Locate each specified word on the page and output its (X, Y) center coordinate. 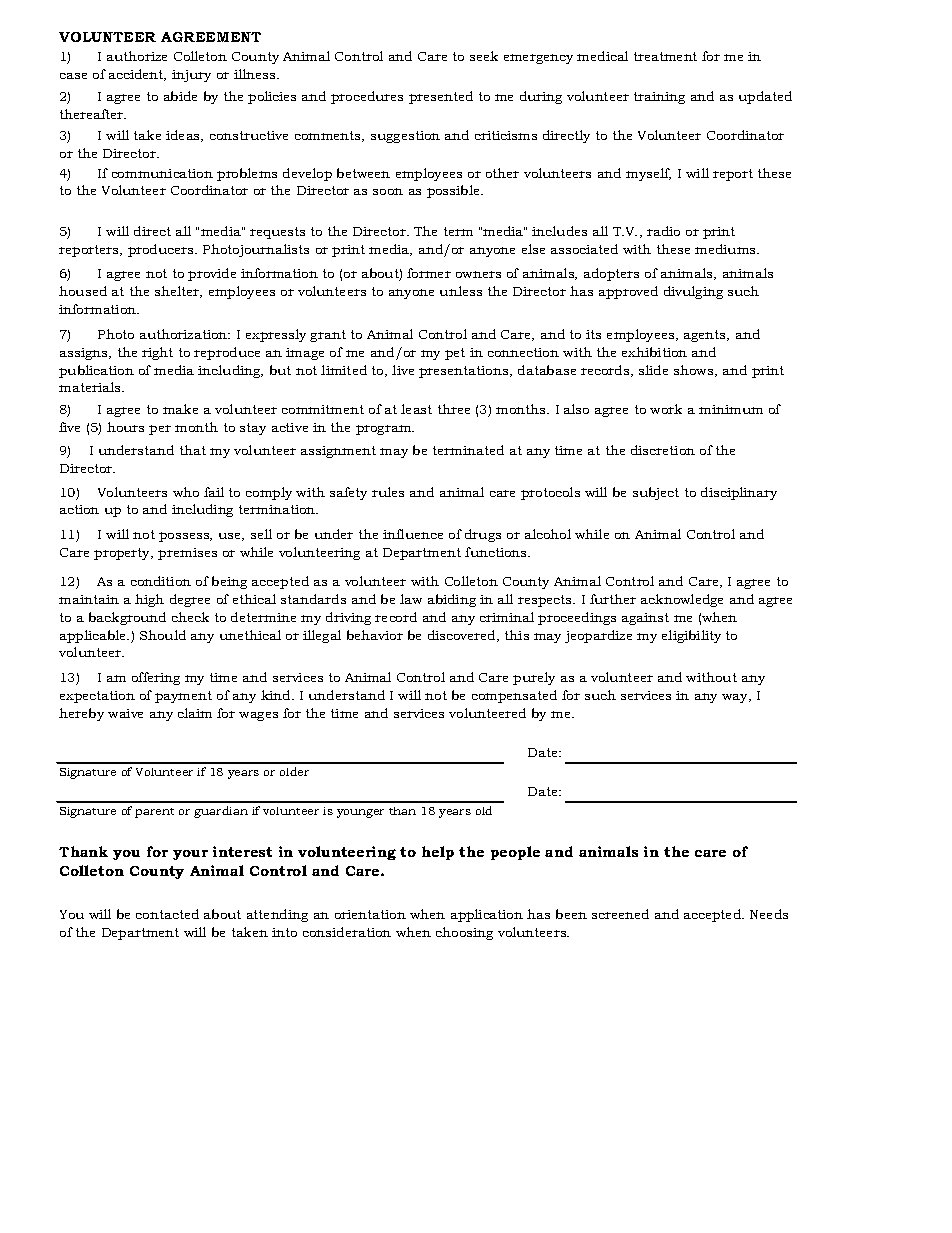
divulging (693, 292)
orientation (370, 914)
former (429, 273)
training (659, 98)
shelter (178, 292)
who (186, 492)
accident (137, 75)
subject (656, 493)
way (736, 698)
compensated (514, 696)
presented (441, 97)
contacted (167, 914)
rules (388, 492)
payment (183, 697)
